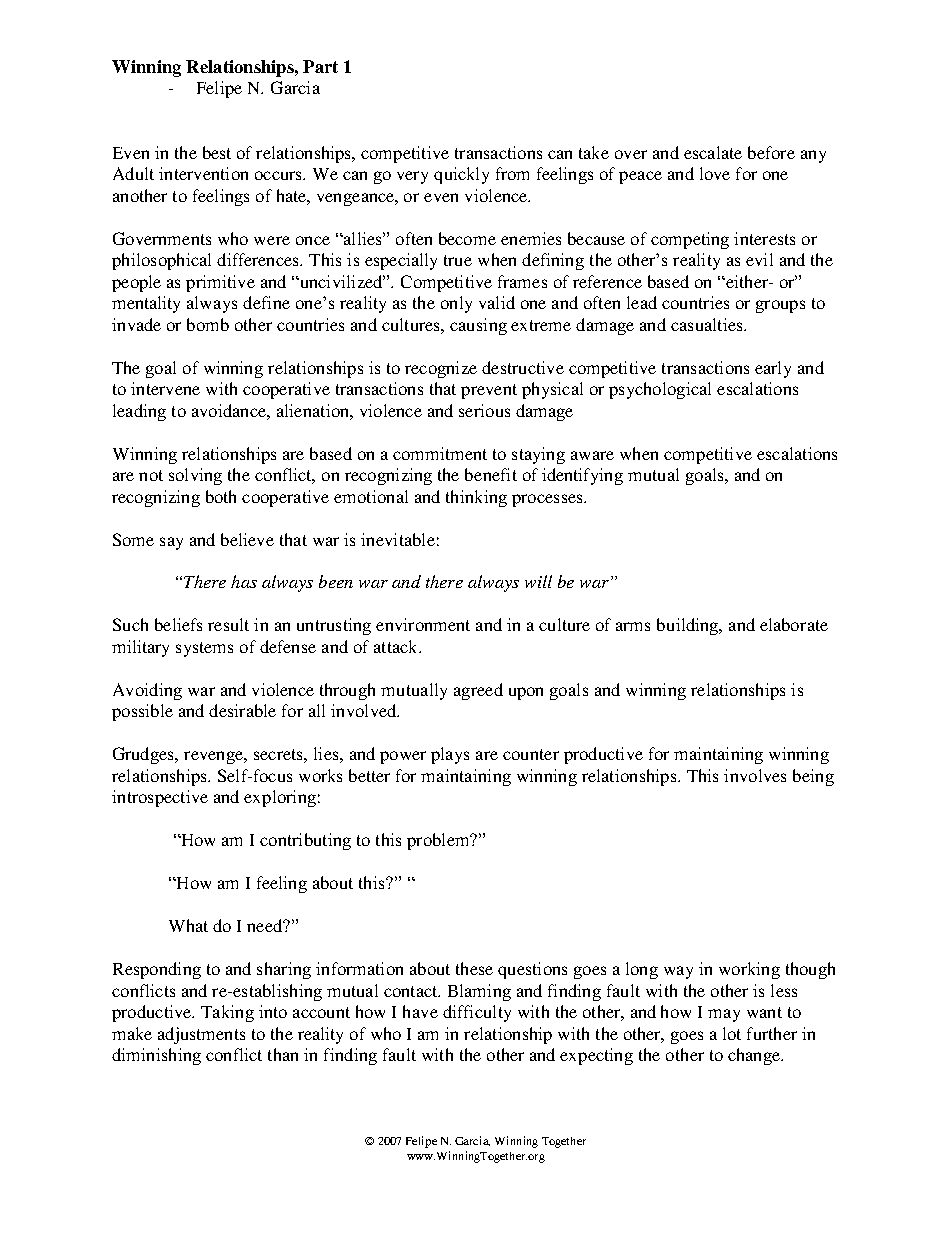 The width and height of the screenshot is (952, 1233). What do you see at coordinates (477, 1013) in the screenshot?
I see `difficulty` at bounding box center [477, 1013].
